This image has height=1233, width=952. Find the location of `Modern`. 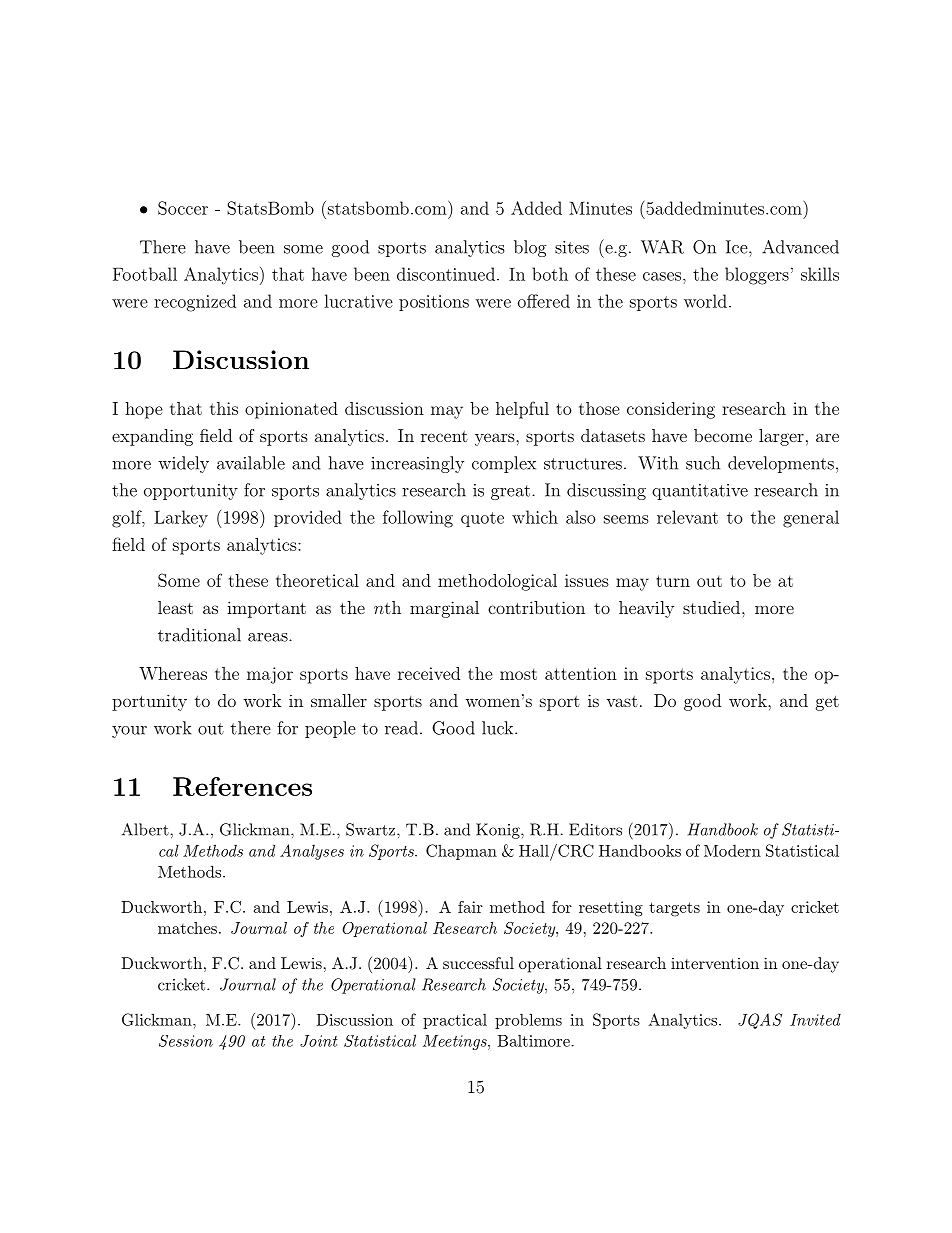

Modern is located at coordinates (732, 850).
